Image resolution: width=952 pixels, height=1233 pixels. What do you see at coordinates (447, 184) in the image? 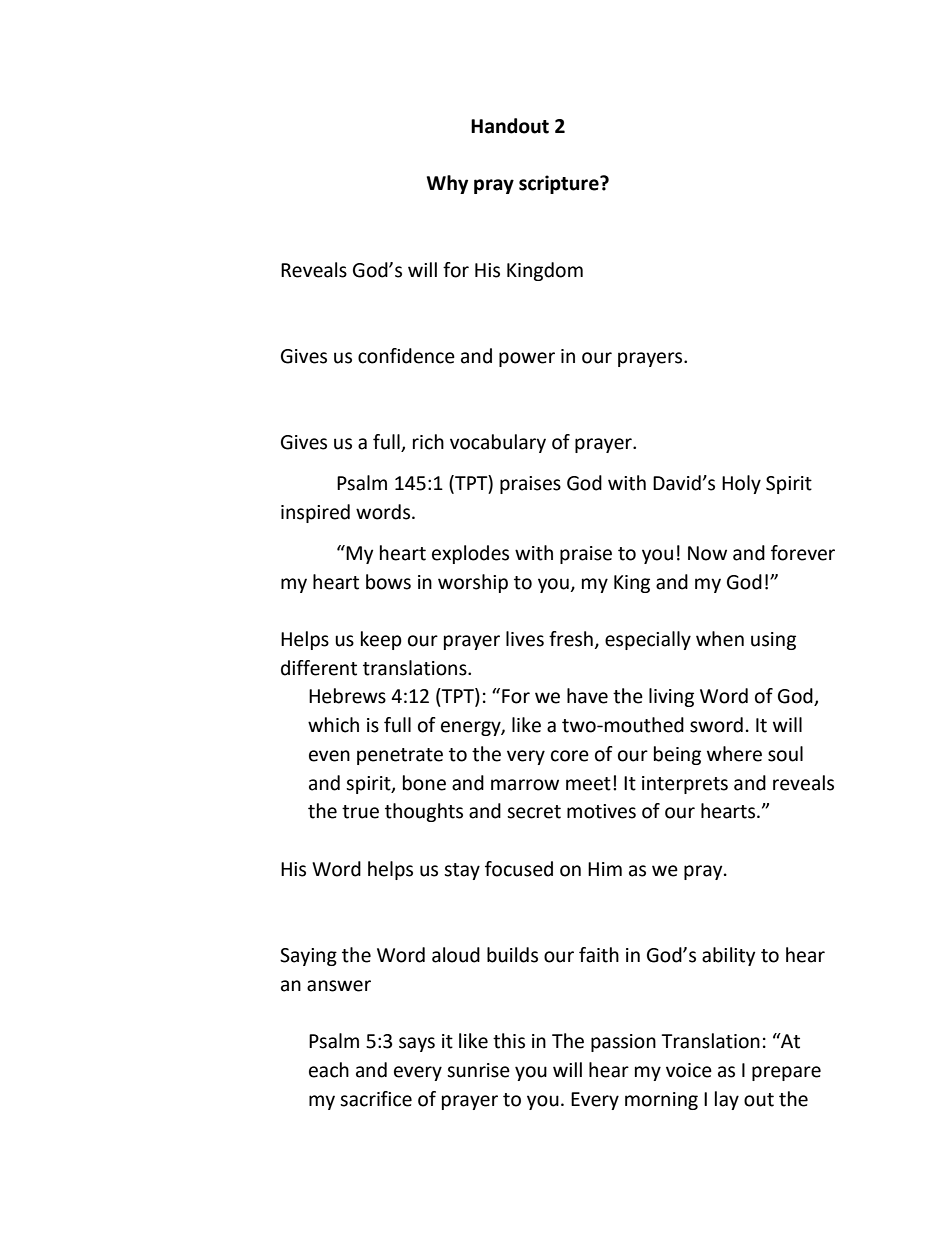
I see `Why` at bounding box center [447, 184].
